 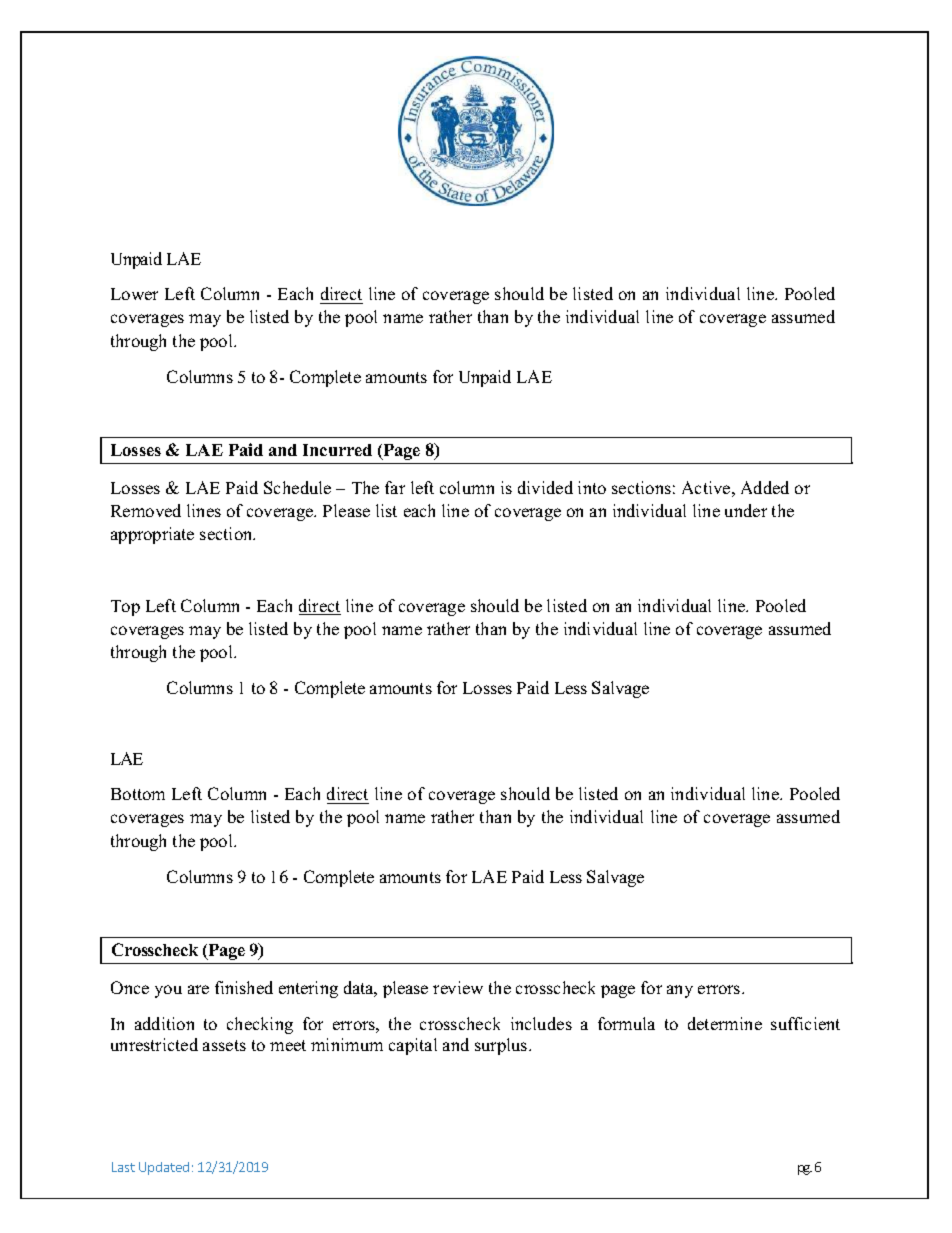 What do you see at coordinates (134, 294) in the screenshot?
I see `Lower` at bounding box center [134, 294].
